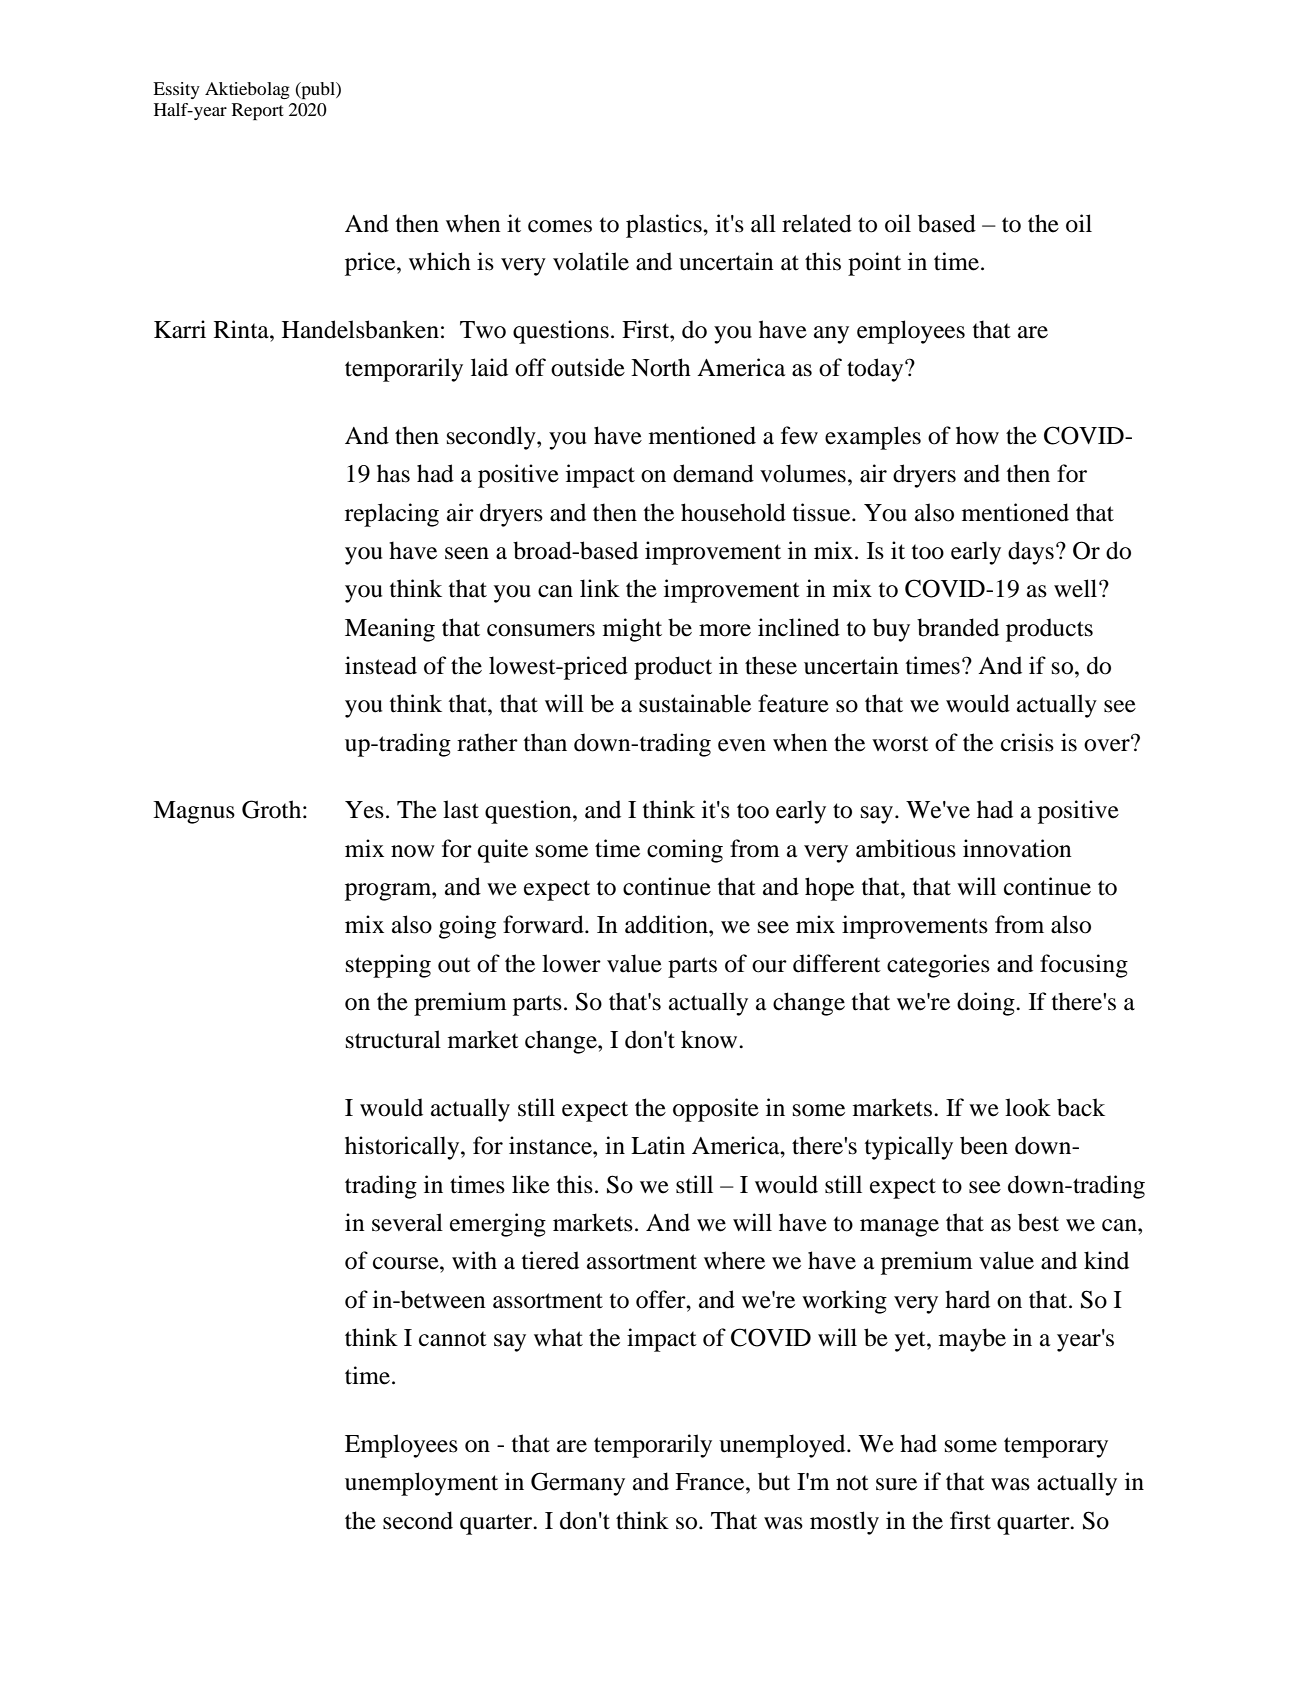 Image resolution: width=1303 pixels, height=1686 pixels. Describe the element at coordinates (560, 226) in the document. I see `comes` at that location.
